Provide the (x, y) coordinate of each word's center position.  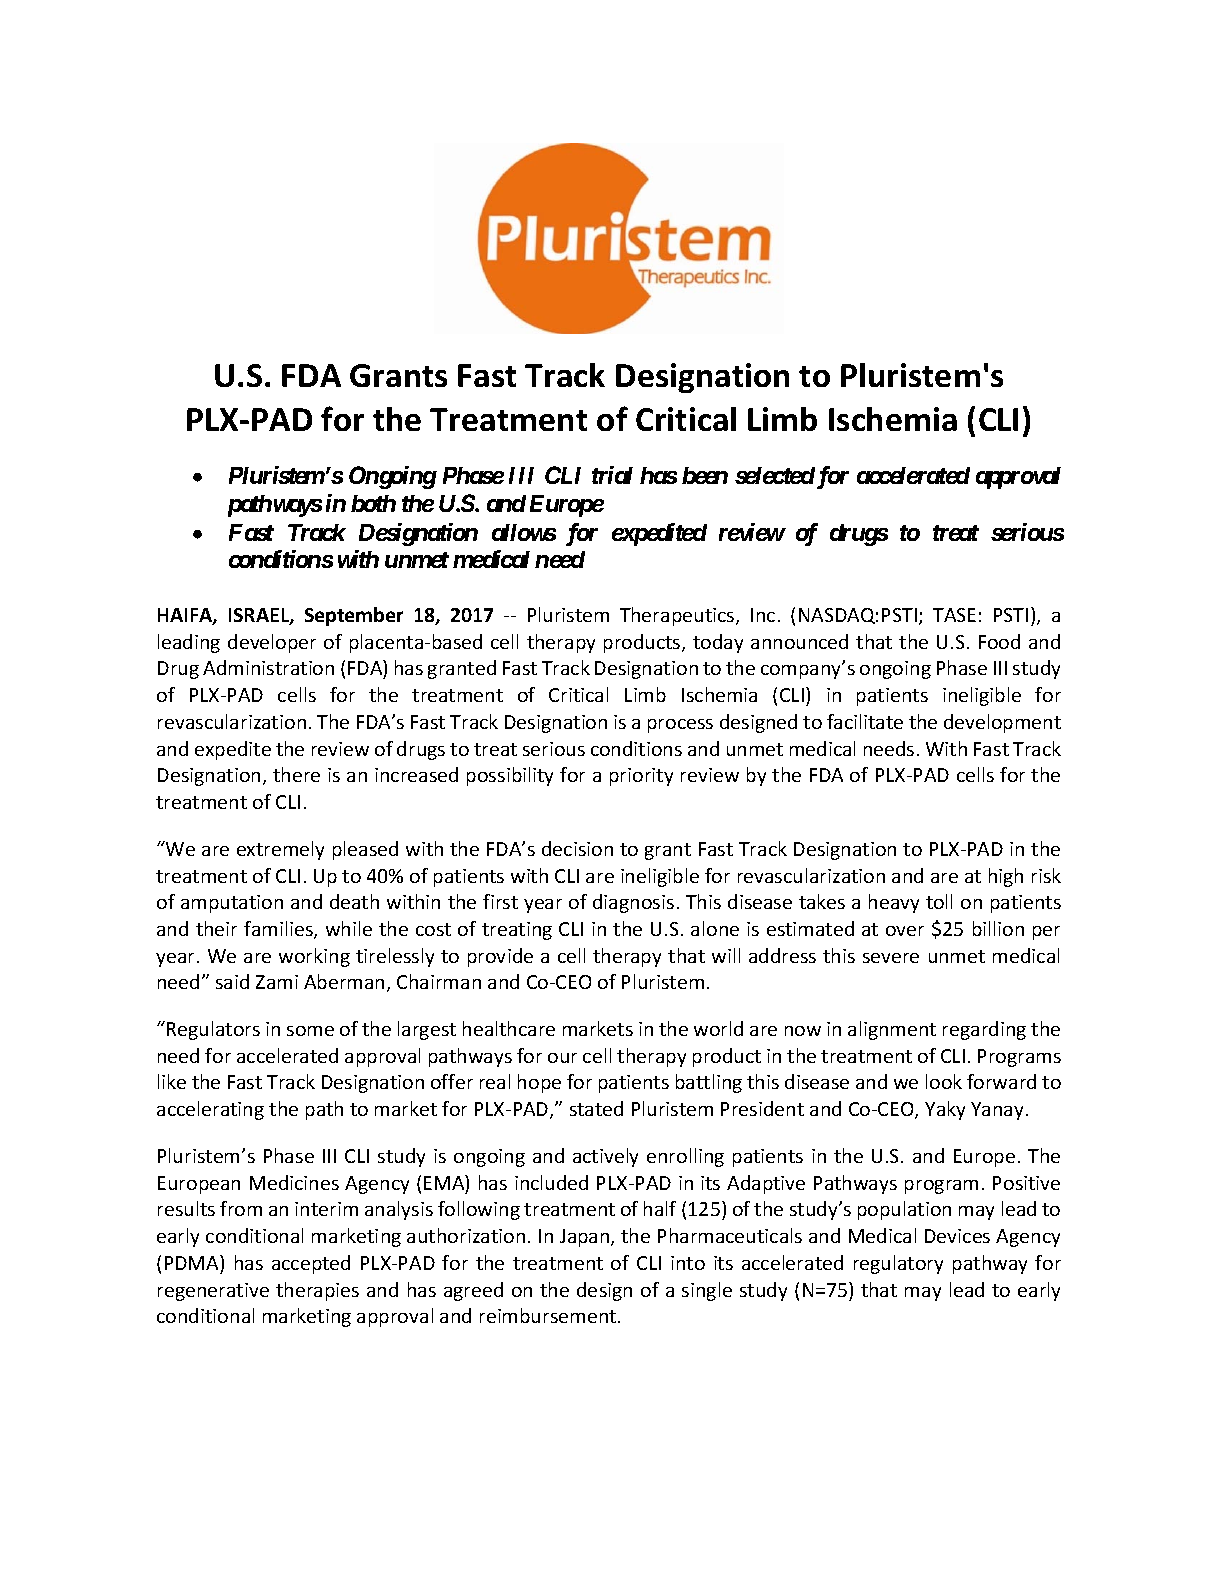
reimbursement (549, 1315)
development (1002, 723)
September (354, 616)
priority (641, 777)
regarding (984, 1030)
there (296, 774)
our (562, 1058)
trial (612, 475)
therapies (317, 1291)
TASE (954, 615)
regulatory (898, 1264)
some (310, 1031)
